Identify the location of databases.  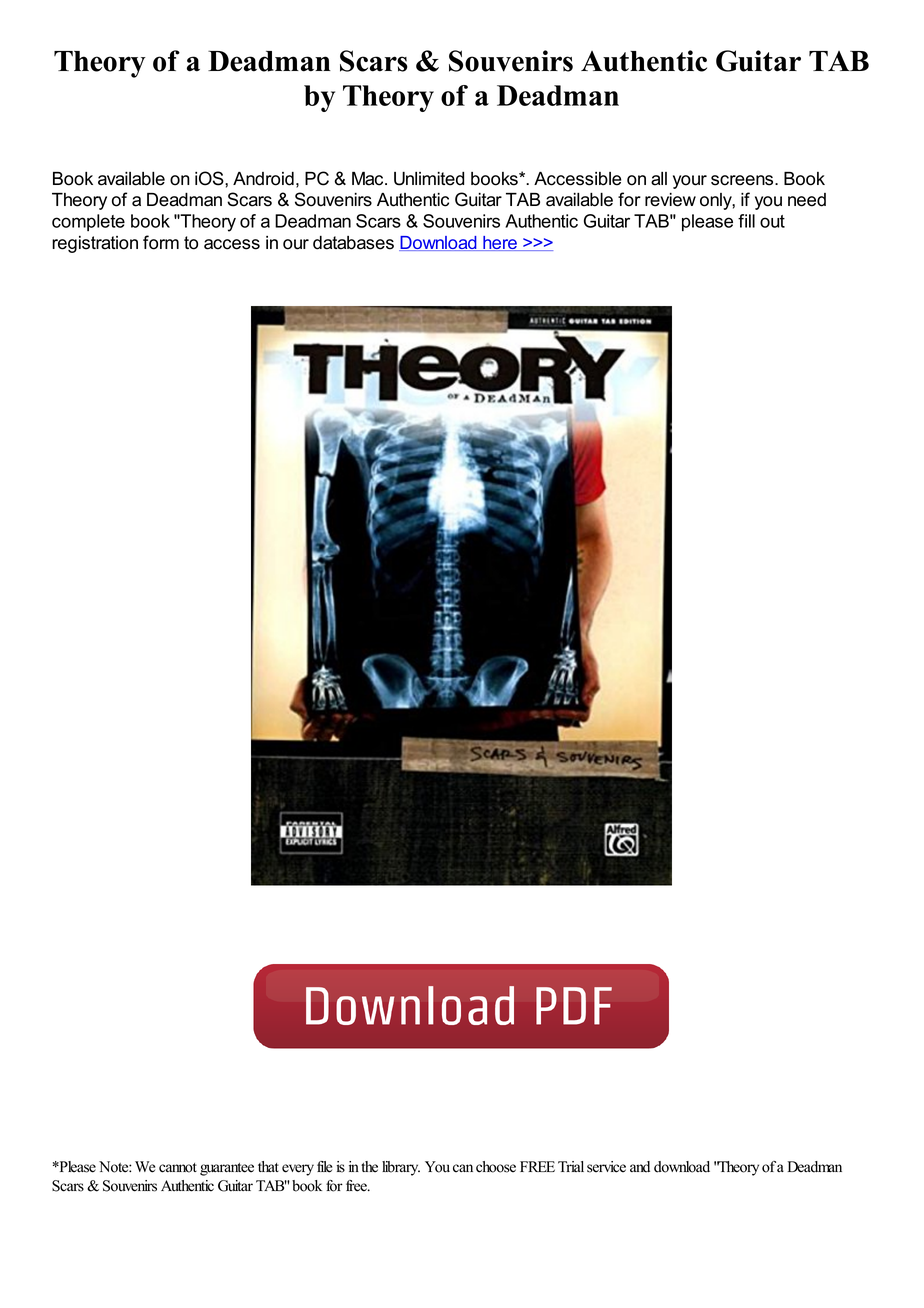
(353, 243).
